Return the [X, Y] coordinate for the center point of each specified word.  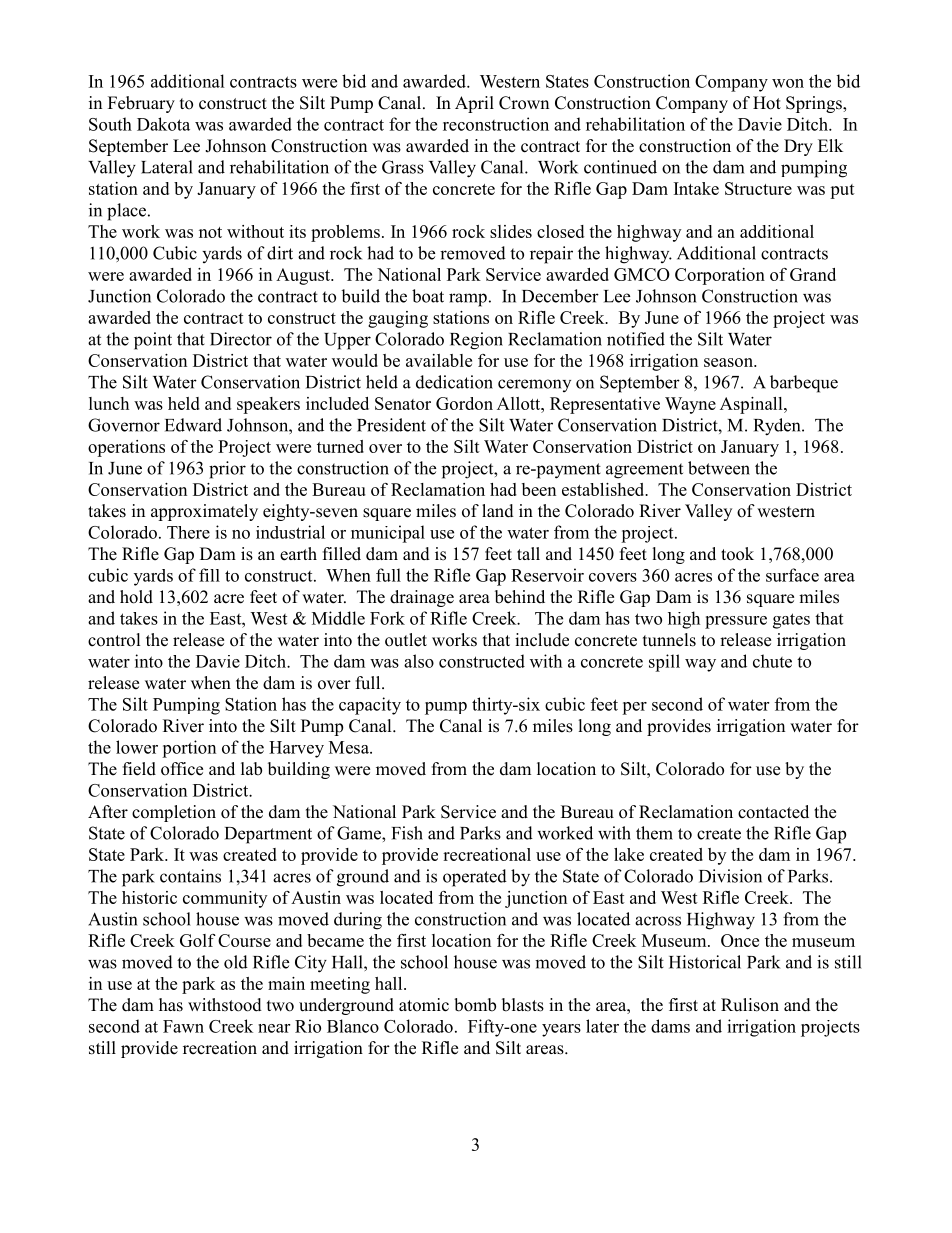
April [474, 104]
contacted [773, 812]
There [188, 532]
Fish [407, 833]
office [182, 769]
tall [528, 553]
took [737, 554]
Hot [767, 103]
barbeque [804, 384]
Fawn [183, 1026]
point [153, 341]
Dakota [163, 124]
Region [476, 341]
